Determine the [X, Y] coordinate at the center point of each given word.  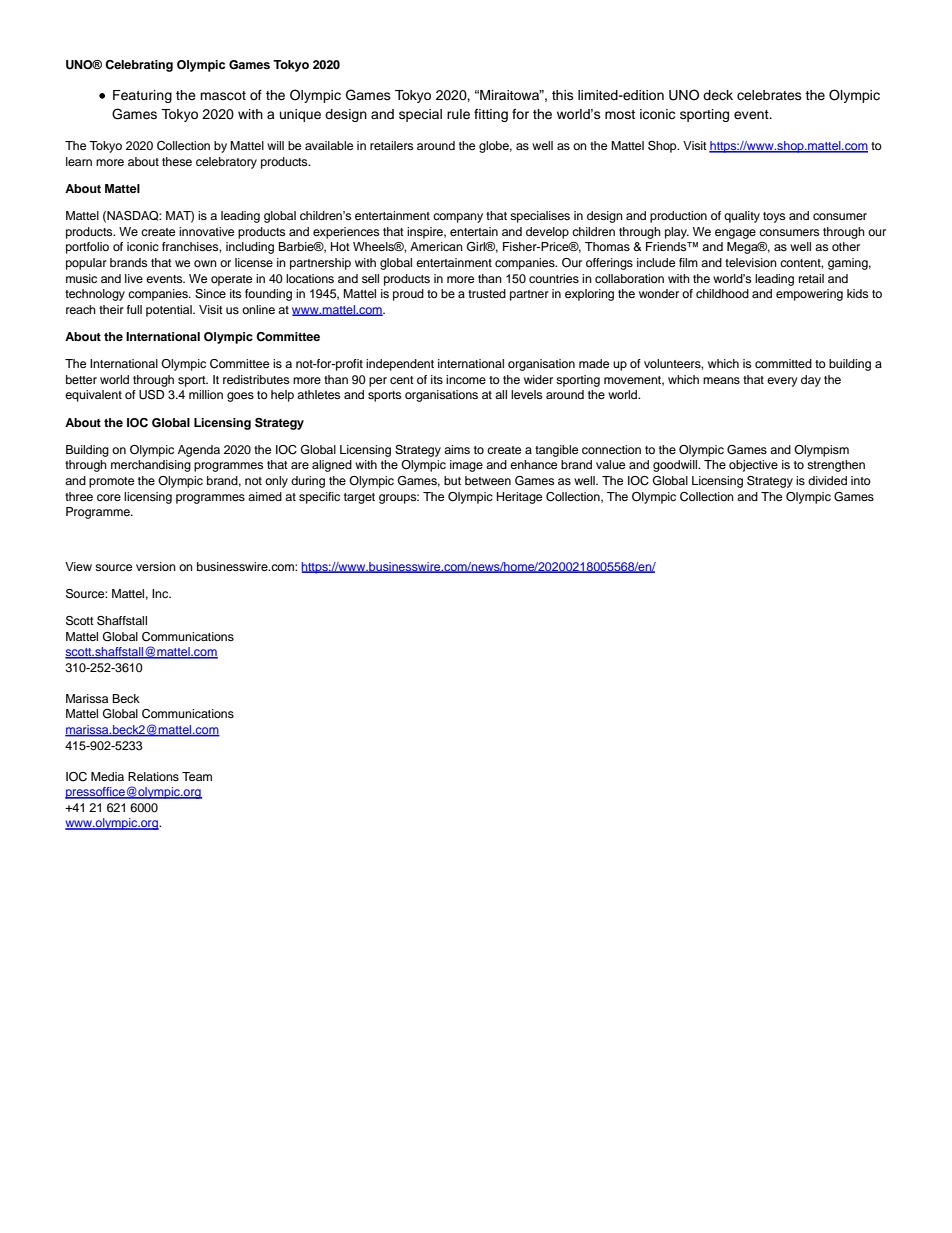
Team [197, 776]
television [751, 262]
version [156, 566]
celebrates [769, 95]
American [436, 246]
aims [457, 449]
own [205, 263]
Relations [153, 776]
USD [151, 395]
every [782, 382]
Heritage [519, 498]
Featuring [142, 96]
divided [827, 480]
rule [458, 114]
